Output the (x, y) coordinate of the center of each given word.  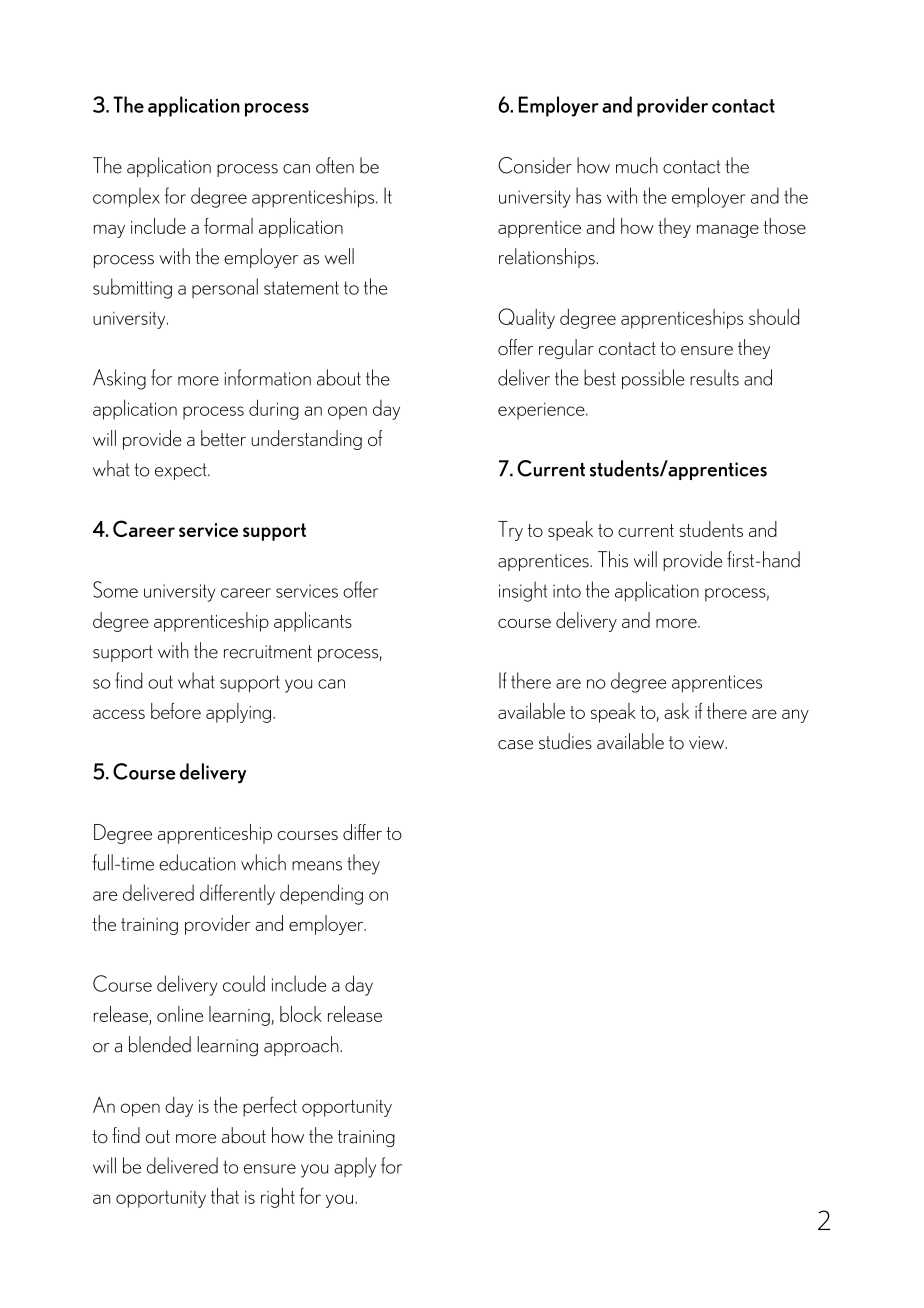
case (515, 745)
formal (228, 226)
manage (728, 231)
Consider (535, 165)
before (176, 711)
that (225, 1195)
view (708, 743)
